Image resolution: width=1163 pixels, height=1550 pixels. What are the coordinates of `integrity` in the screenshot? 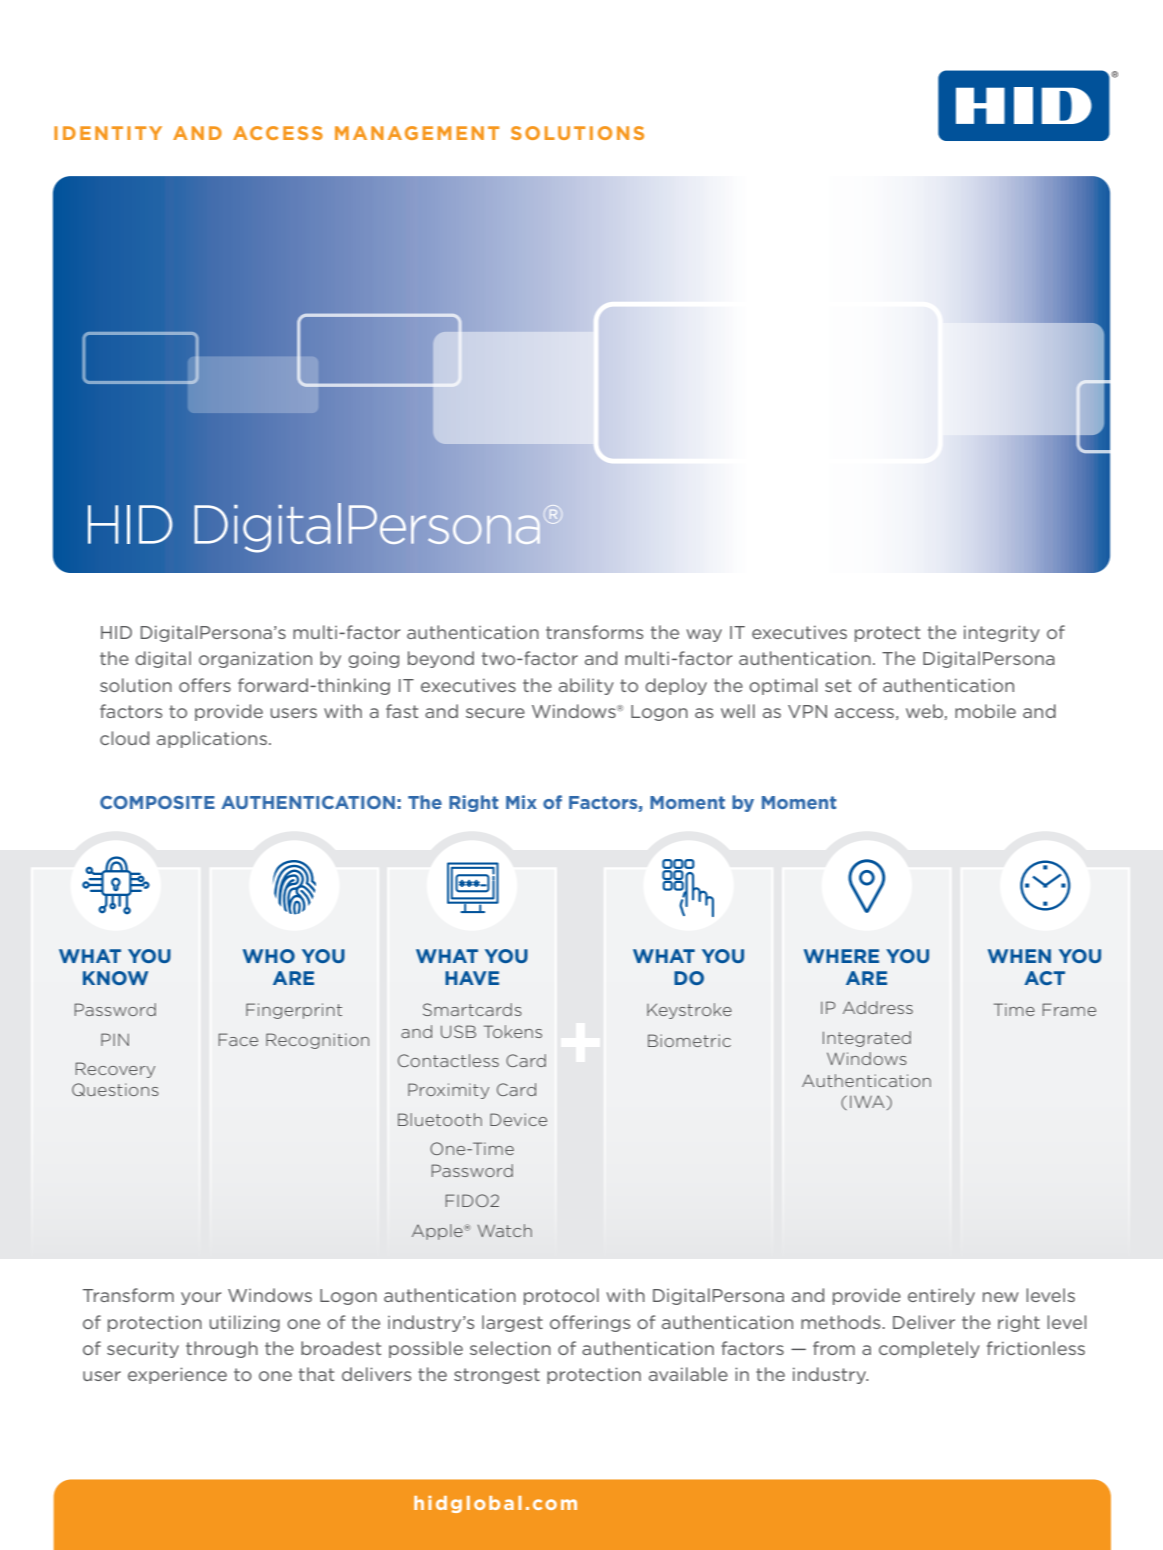 It's located at (1002, 633).
